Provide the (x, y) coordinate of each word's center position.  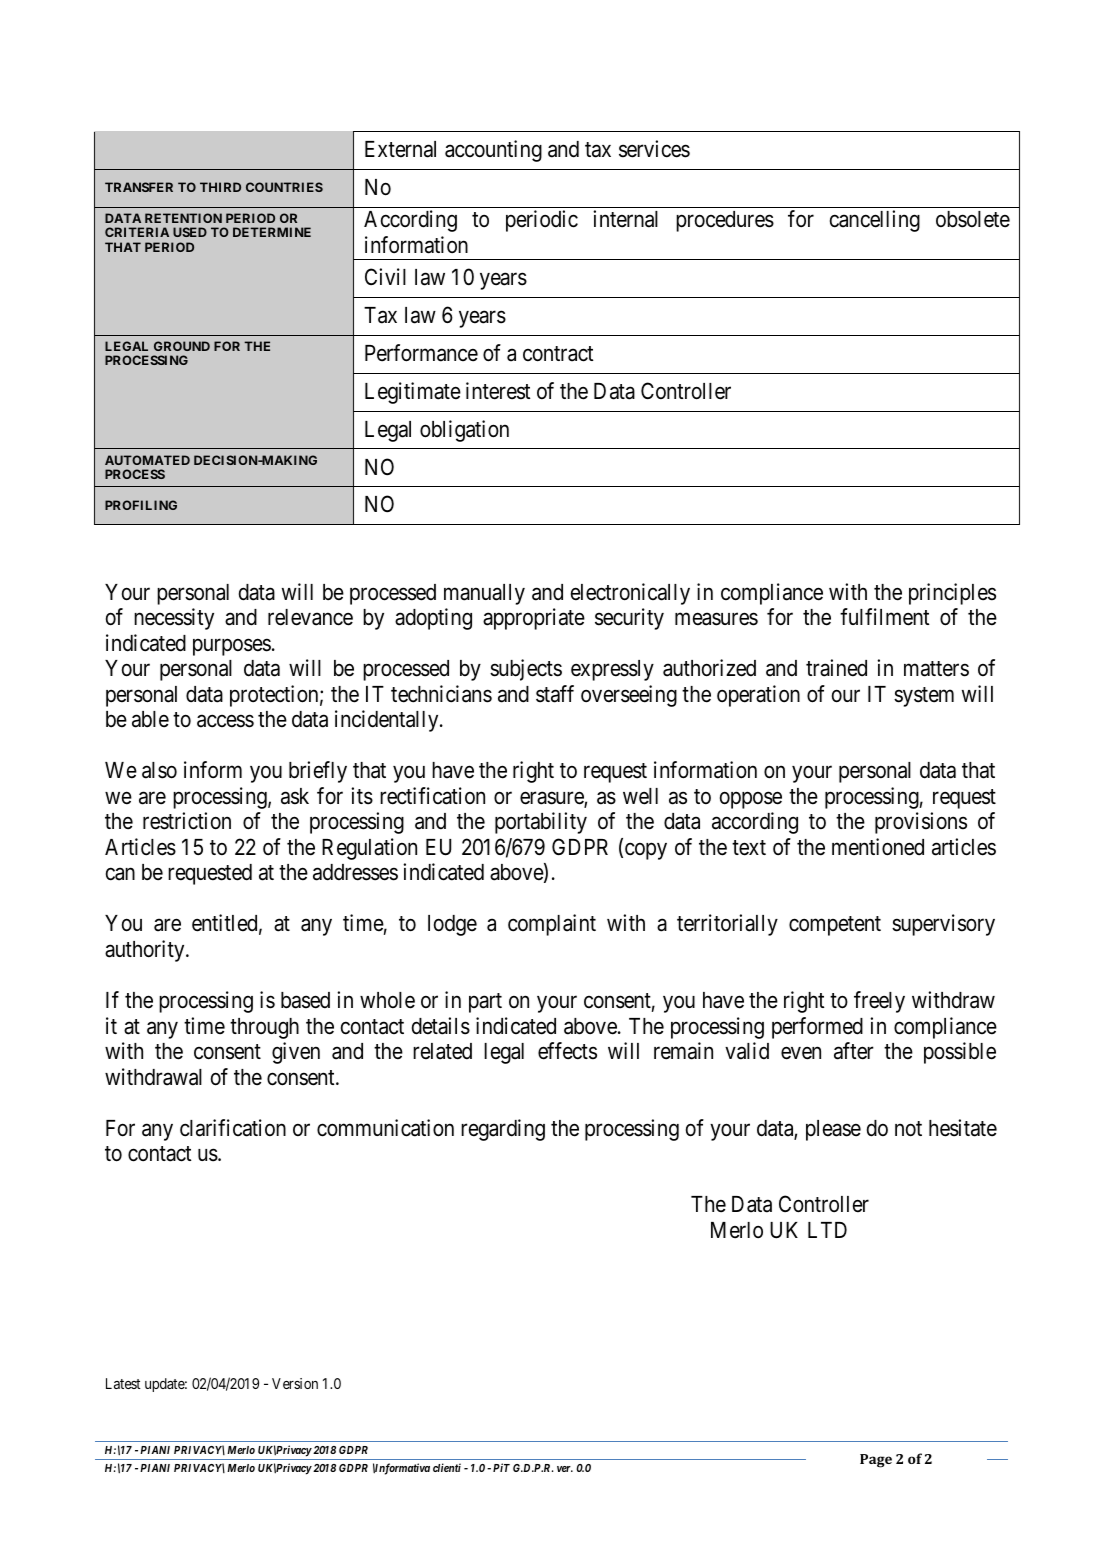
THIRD (220, 187)
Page (876, 1461)
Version (295, 1383)
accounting (493, 151)
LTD (827, 1230)
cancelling (875, 221)
